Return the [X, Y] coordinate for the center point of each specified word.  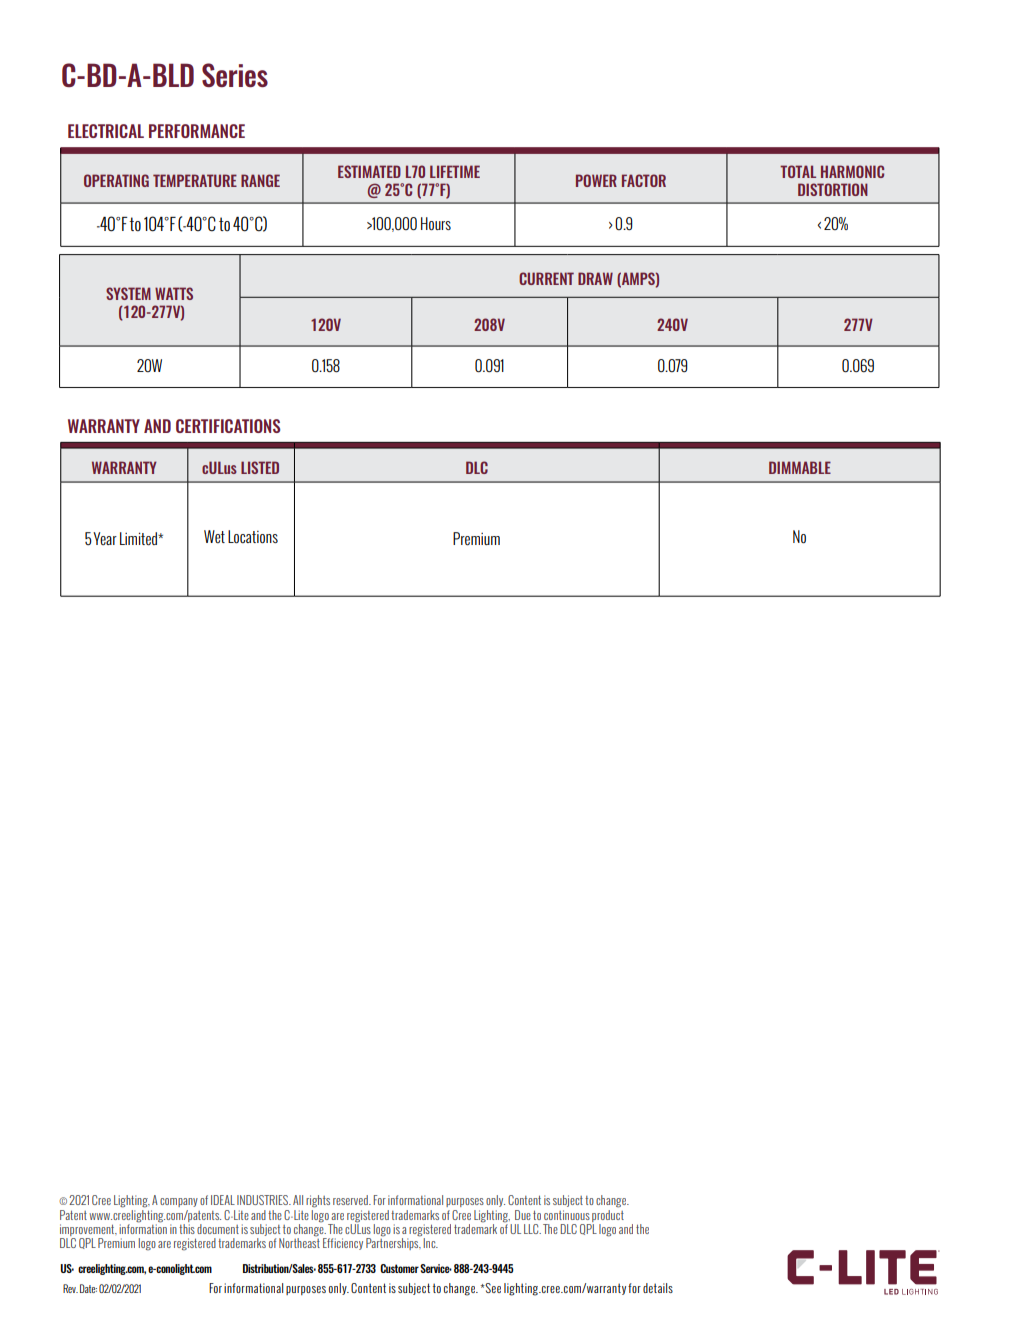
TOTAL [798, 171]
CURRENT [546, 278]
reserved [351, 1200]
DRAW [595, 278]
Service [436, 1268]
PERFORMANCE [197, 131]
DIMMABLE [800, 467]
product [608, 1214]
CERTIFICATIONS [228, 426]
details [658, 1288]
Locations [253, 536]
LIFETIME [455, 171]
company [179, 1202]
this [187, 1229]
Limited [140, 539]
